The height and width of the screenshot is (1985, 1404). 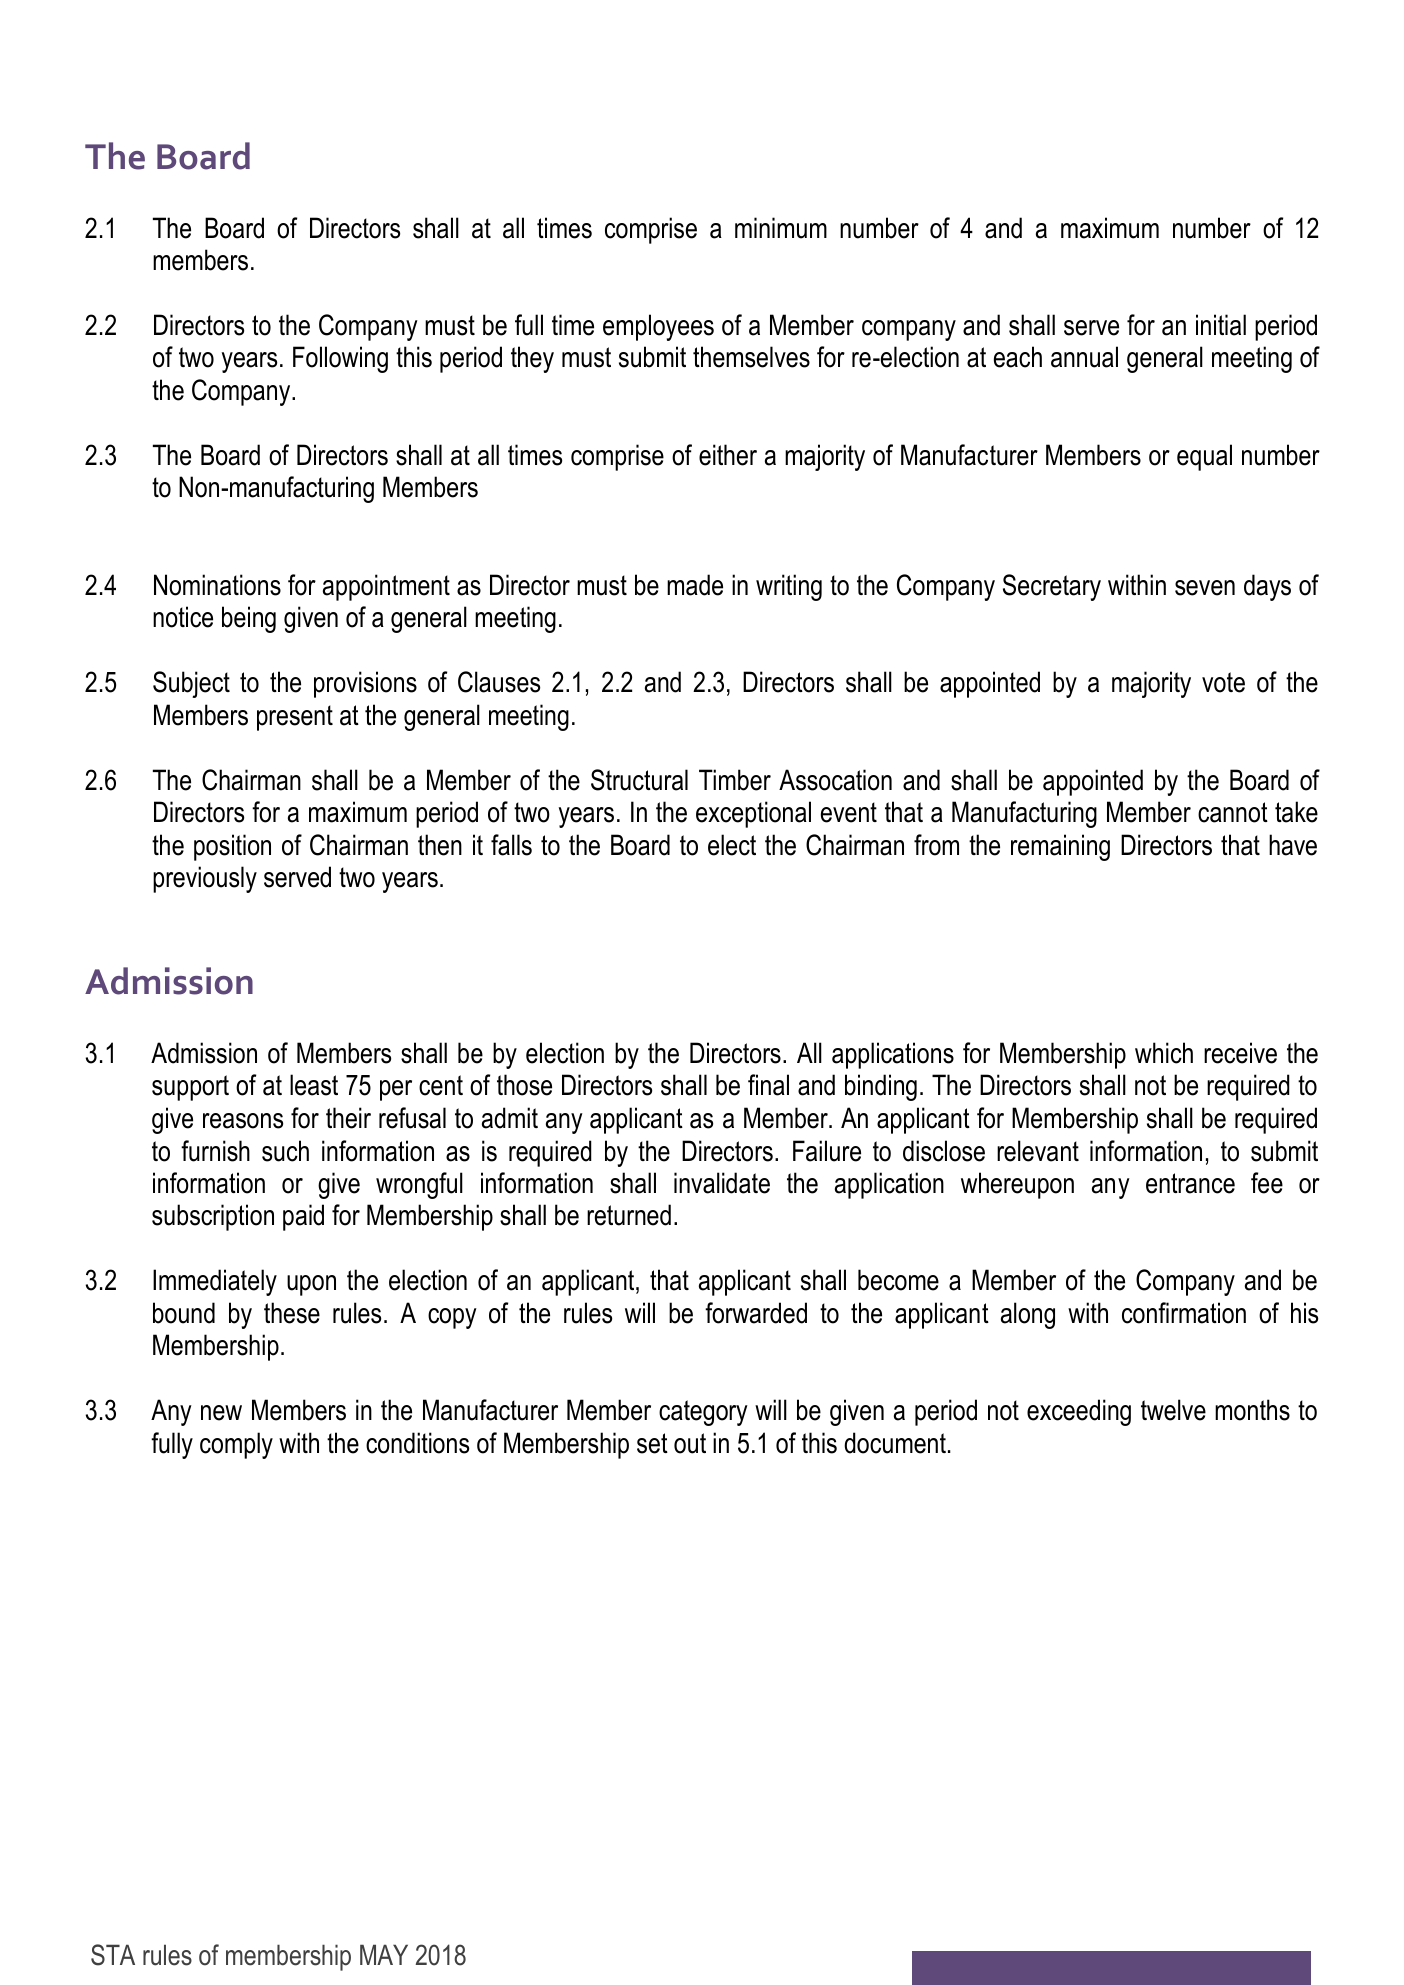 I want to click on category, so click(x=703, y=1413).
